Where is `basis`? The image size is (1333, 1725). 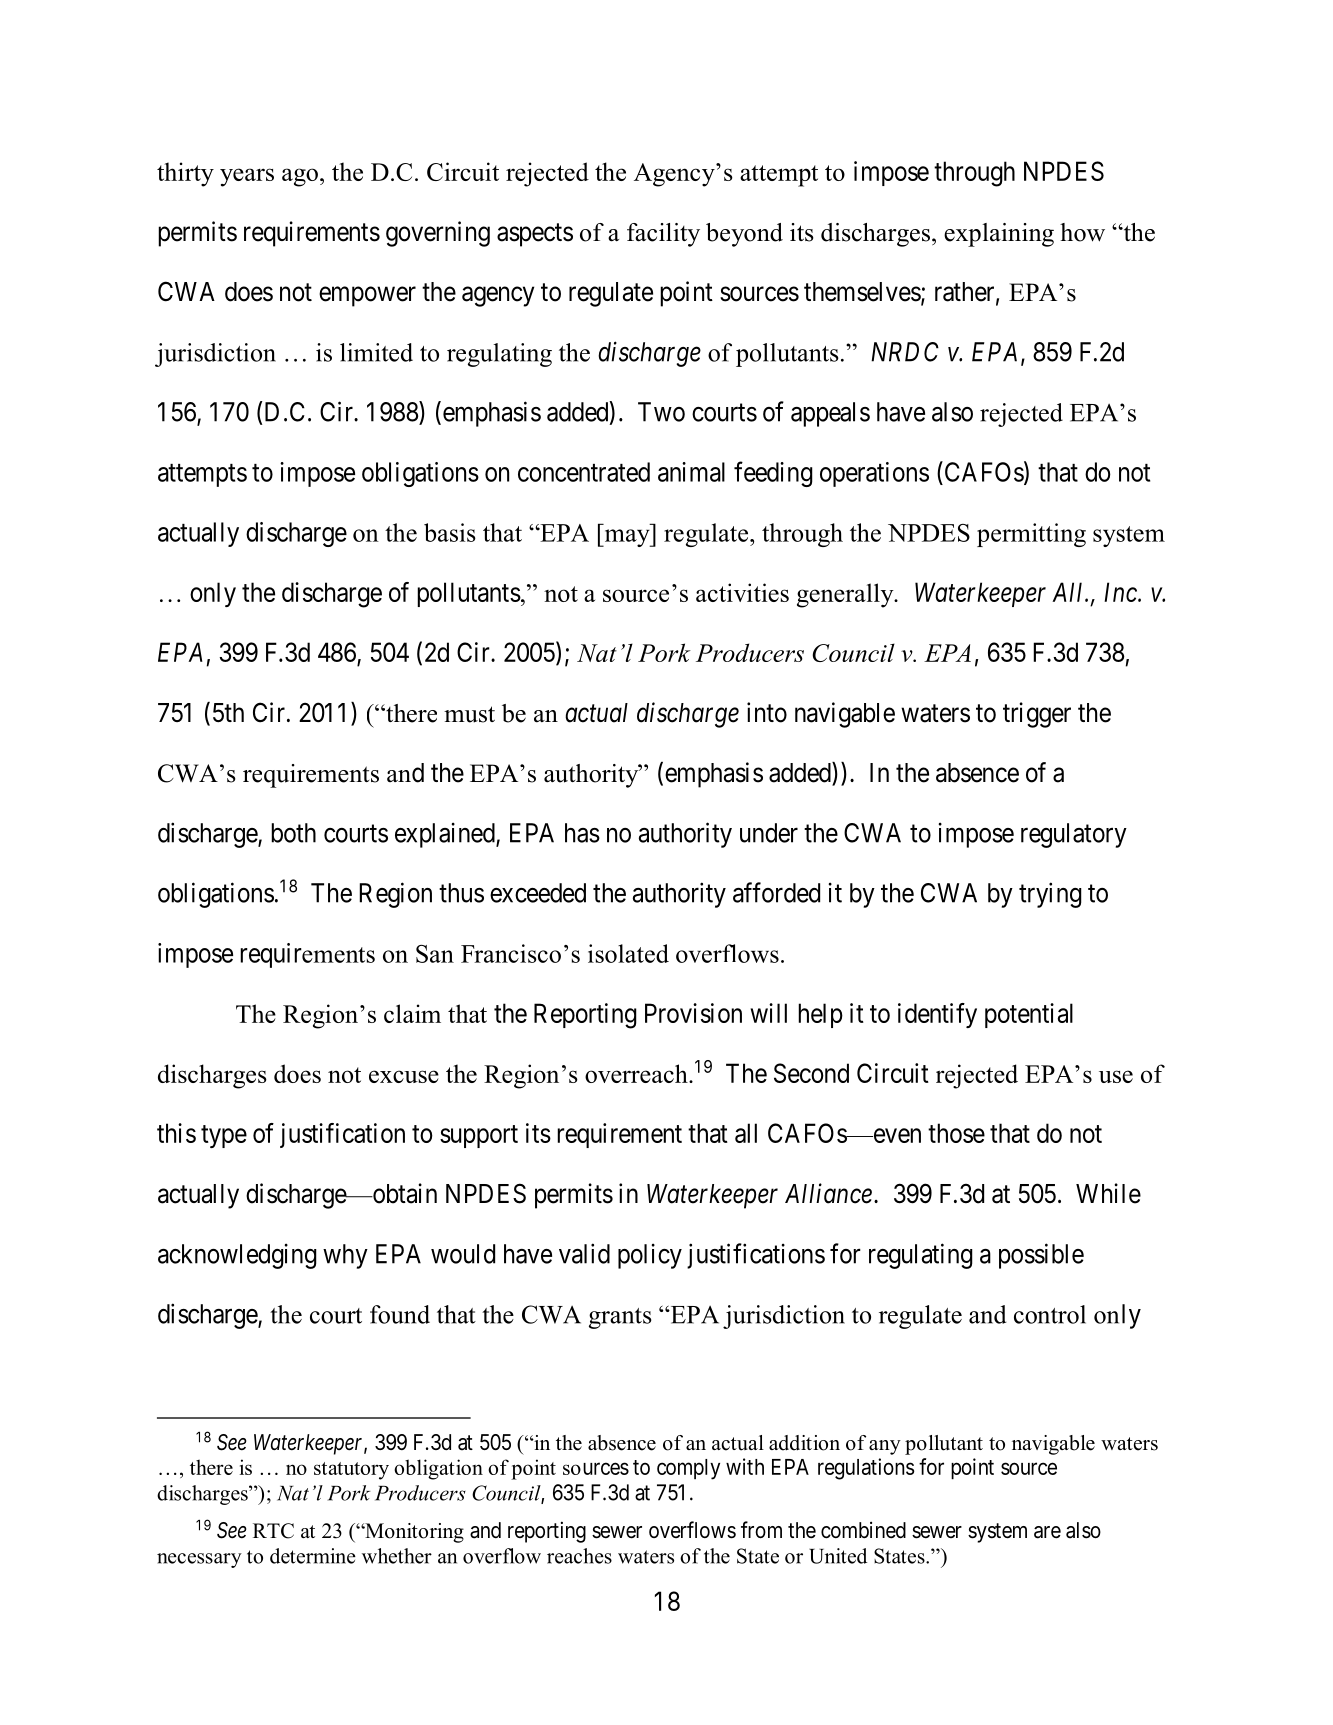 basis is located at coordinates (450, 532).
